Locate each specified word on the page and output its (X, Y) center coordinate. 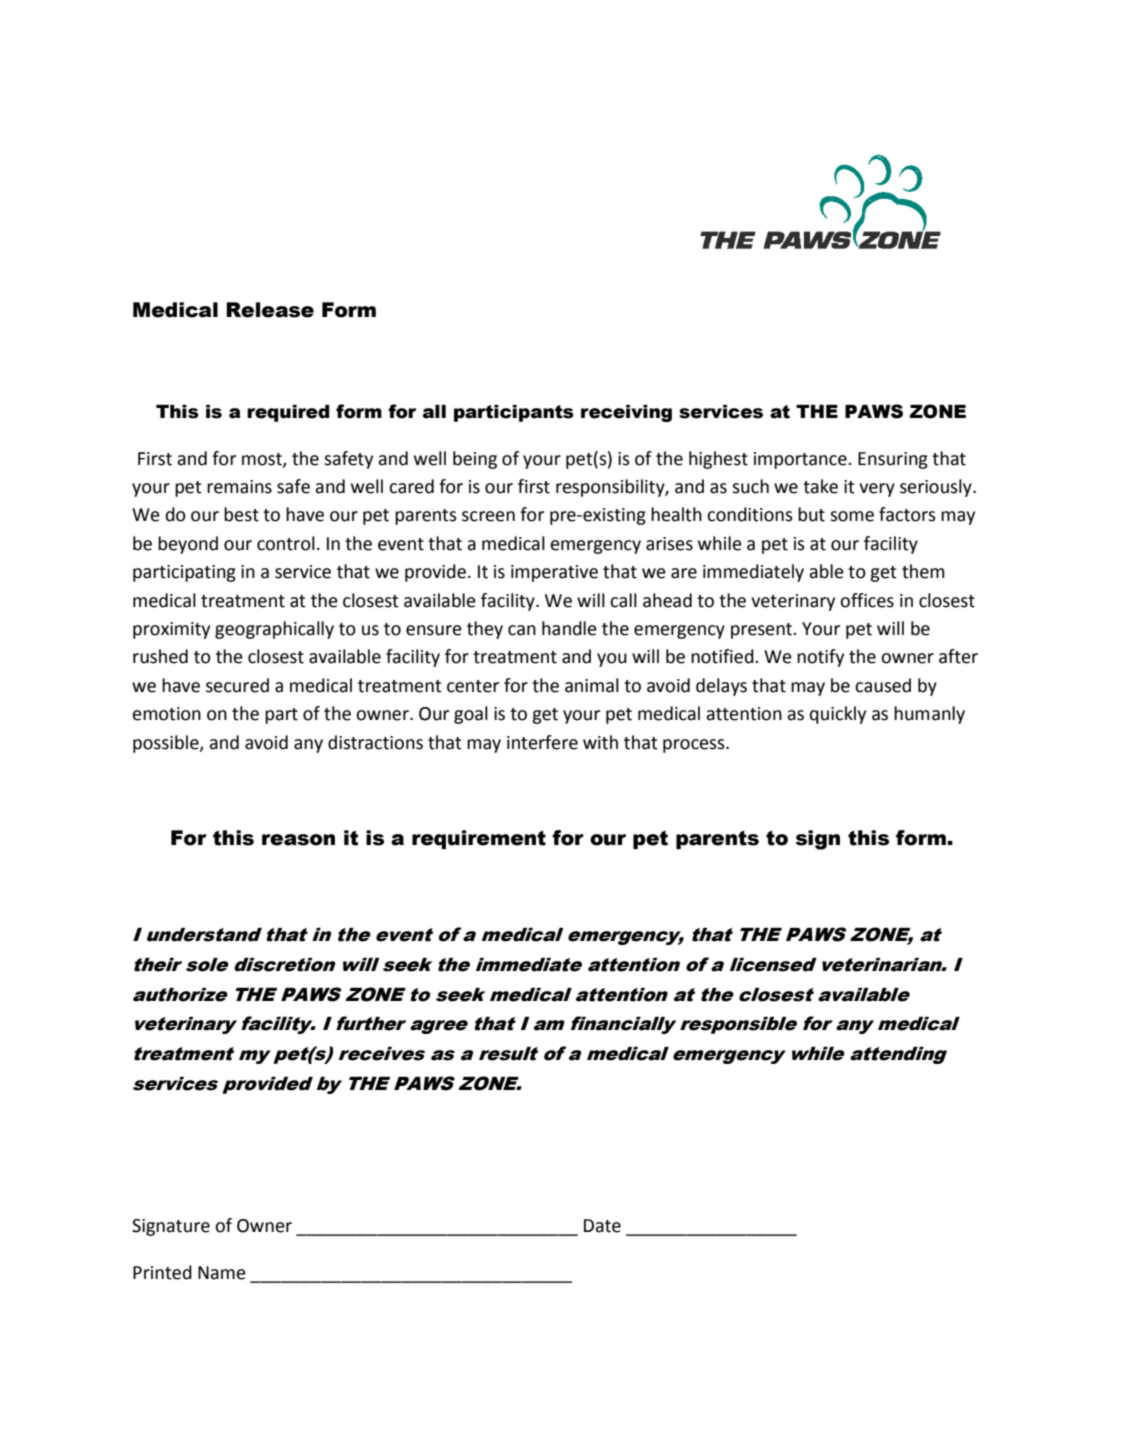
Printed (162, 1272)
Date (602, 1226)
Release (270, 310)
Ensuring (893, 460)
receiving (626, 413)
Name (222, 1273)
